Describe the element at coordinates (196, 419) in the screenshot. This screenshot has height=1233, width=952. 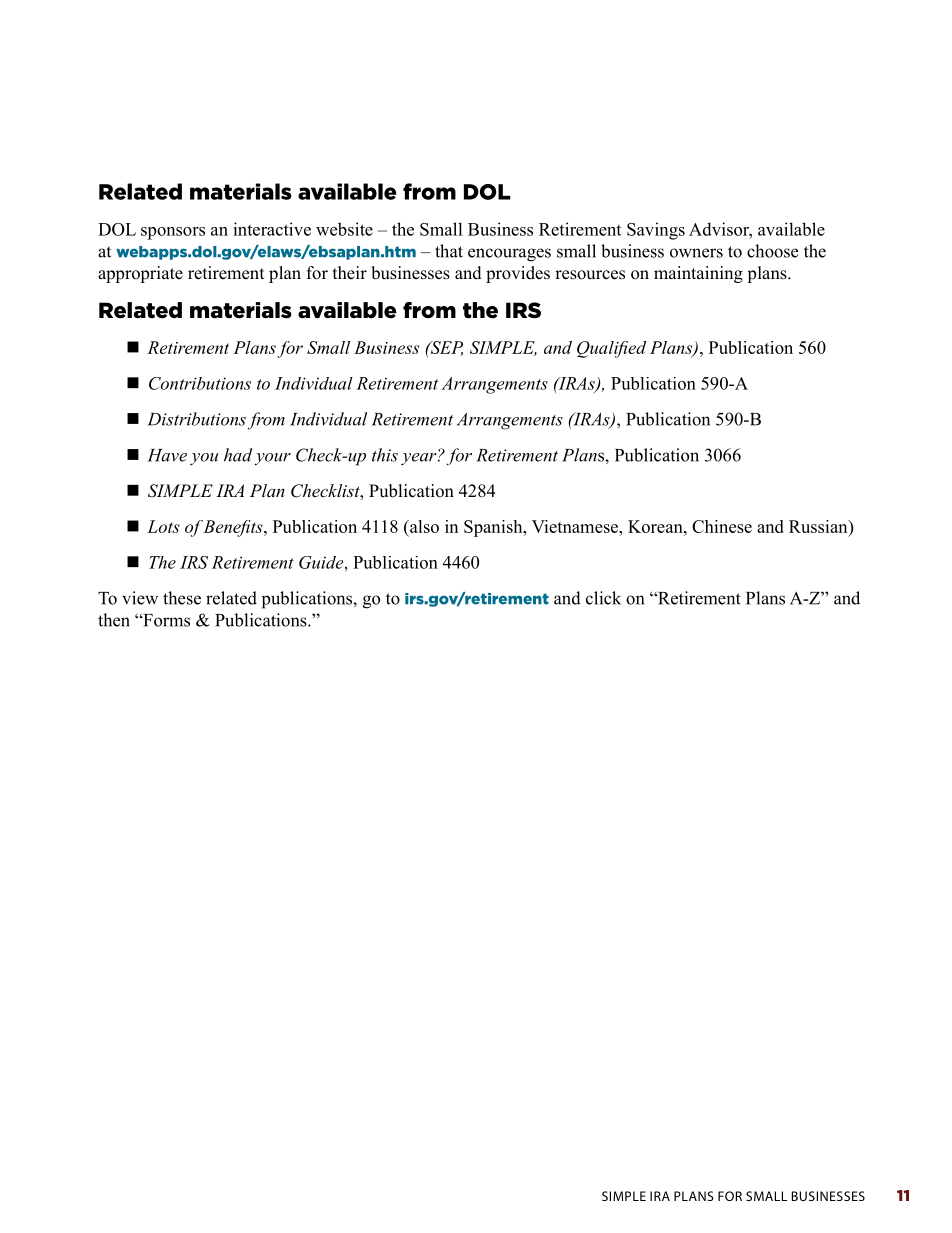
I see `Distributions` at that location.
